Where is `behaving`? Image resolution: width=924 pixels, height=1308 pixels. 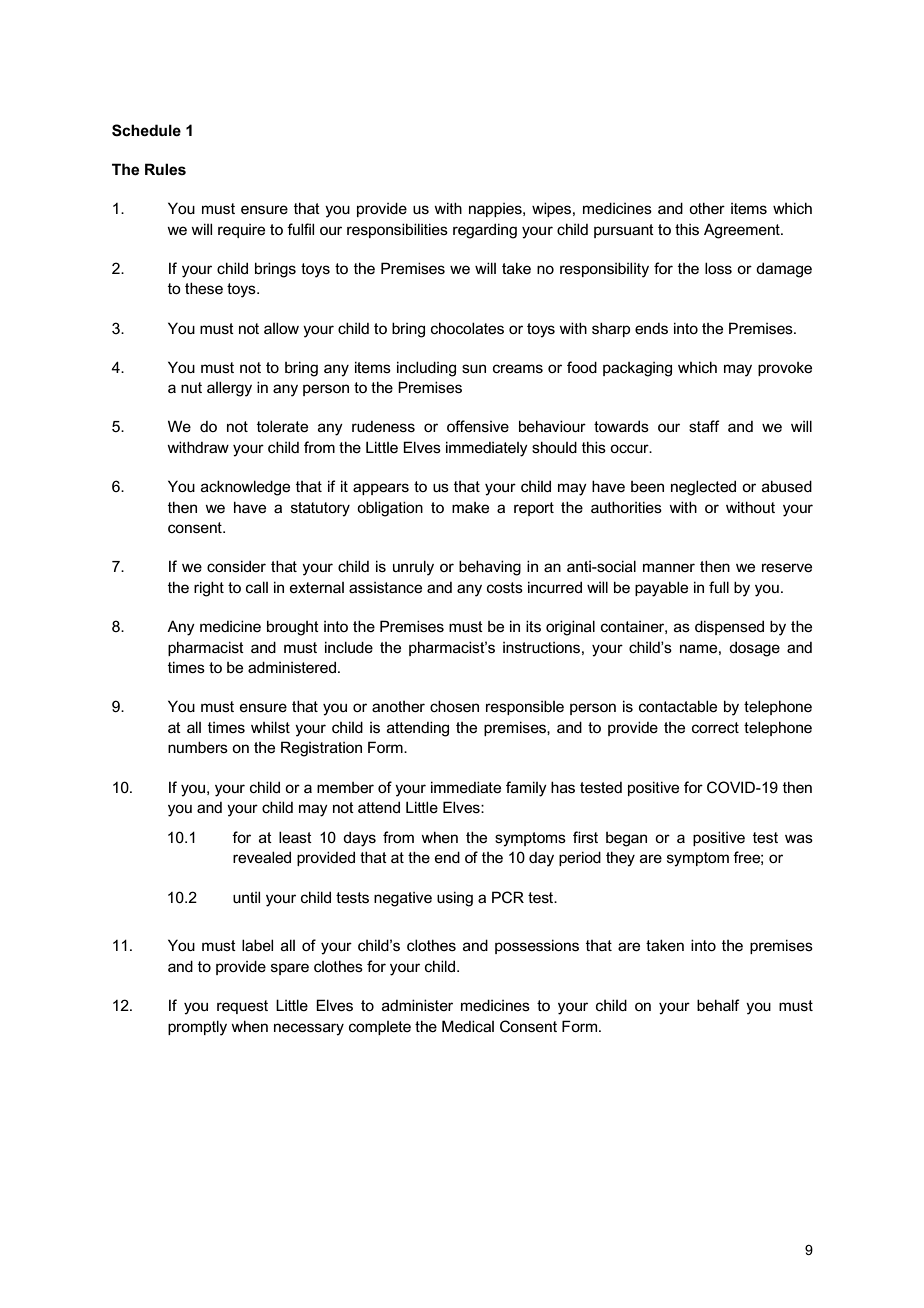 behaving is located at coordinates (490, 568).
